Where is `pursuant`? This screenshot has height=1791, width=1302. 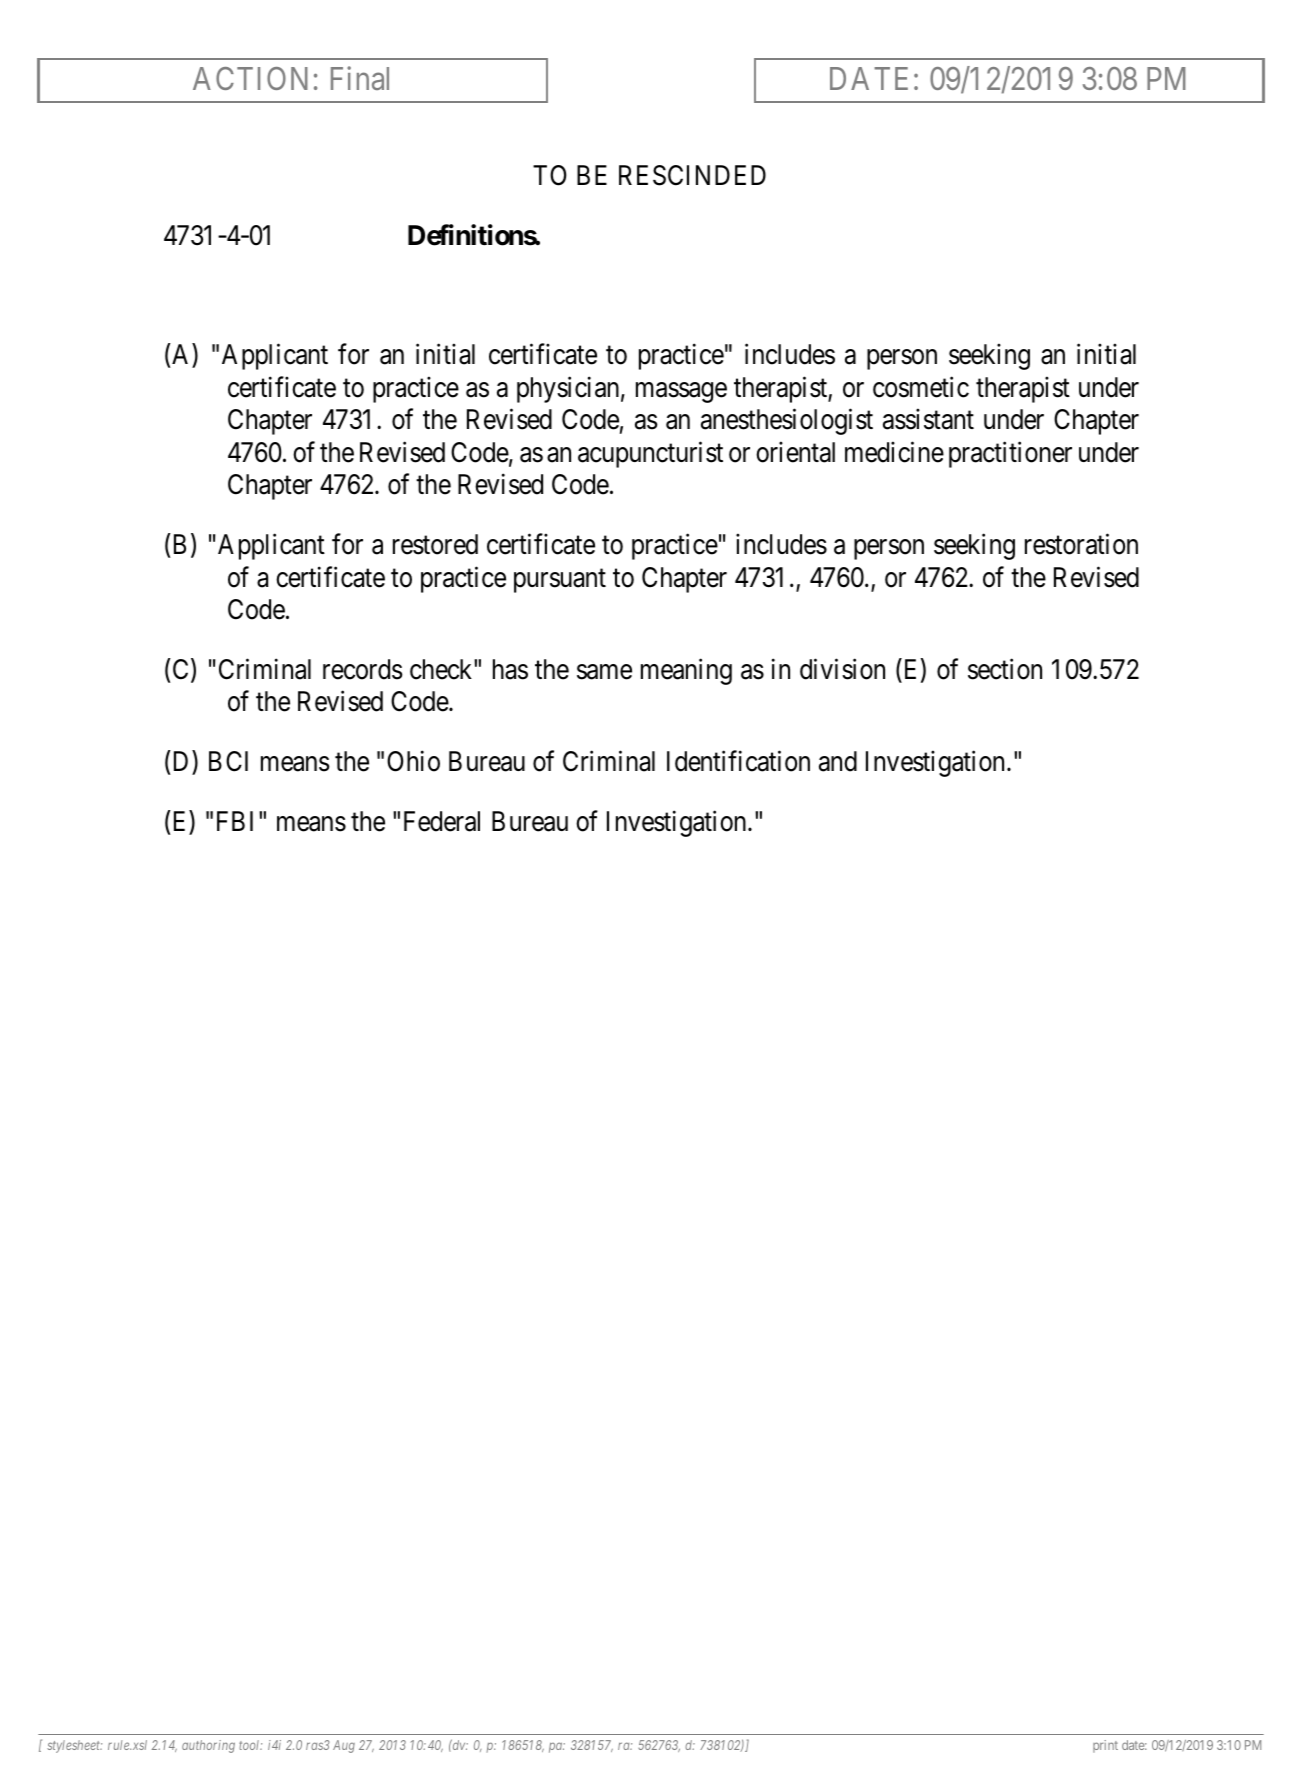
pursuant is located at coordinates (560, 581).
